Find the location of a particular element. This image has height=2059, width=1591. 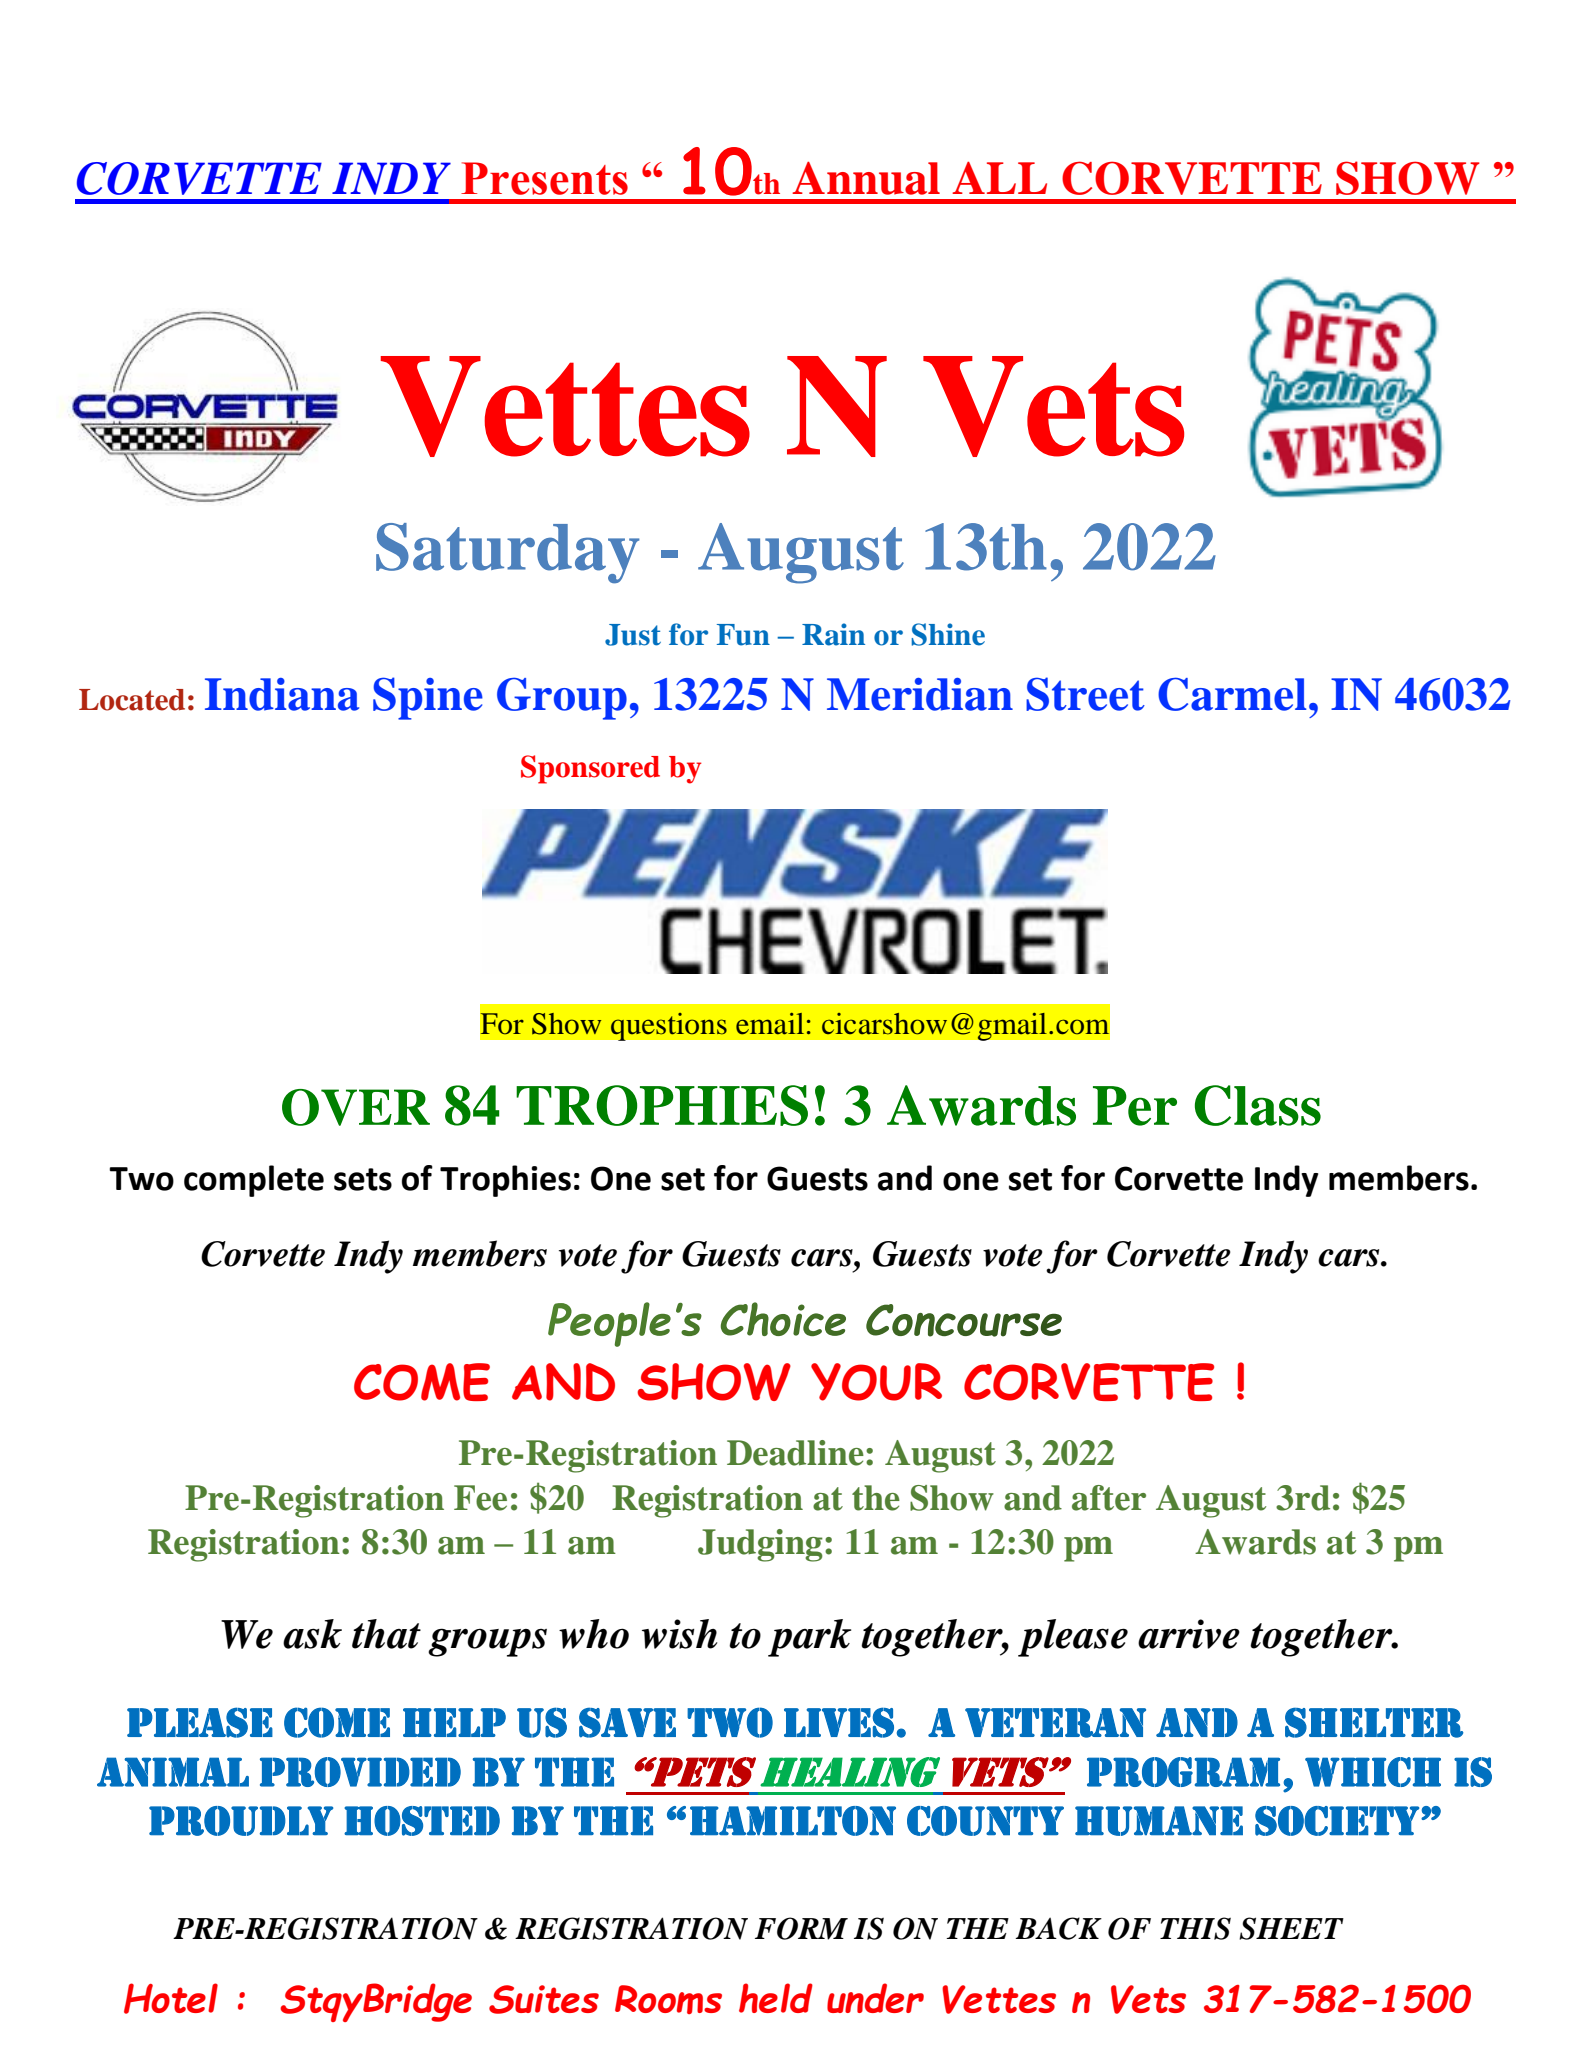

Indiana is located at coordinates (282, 694).
